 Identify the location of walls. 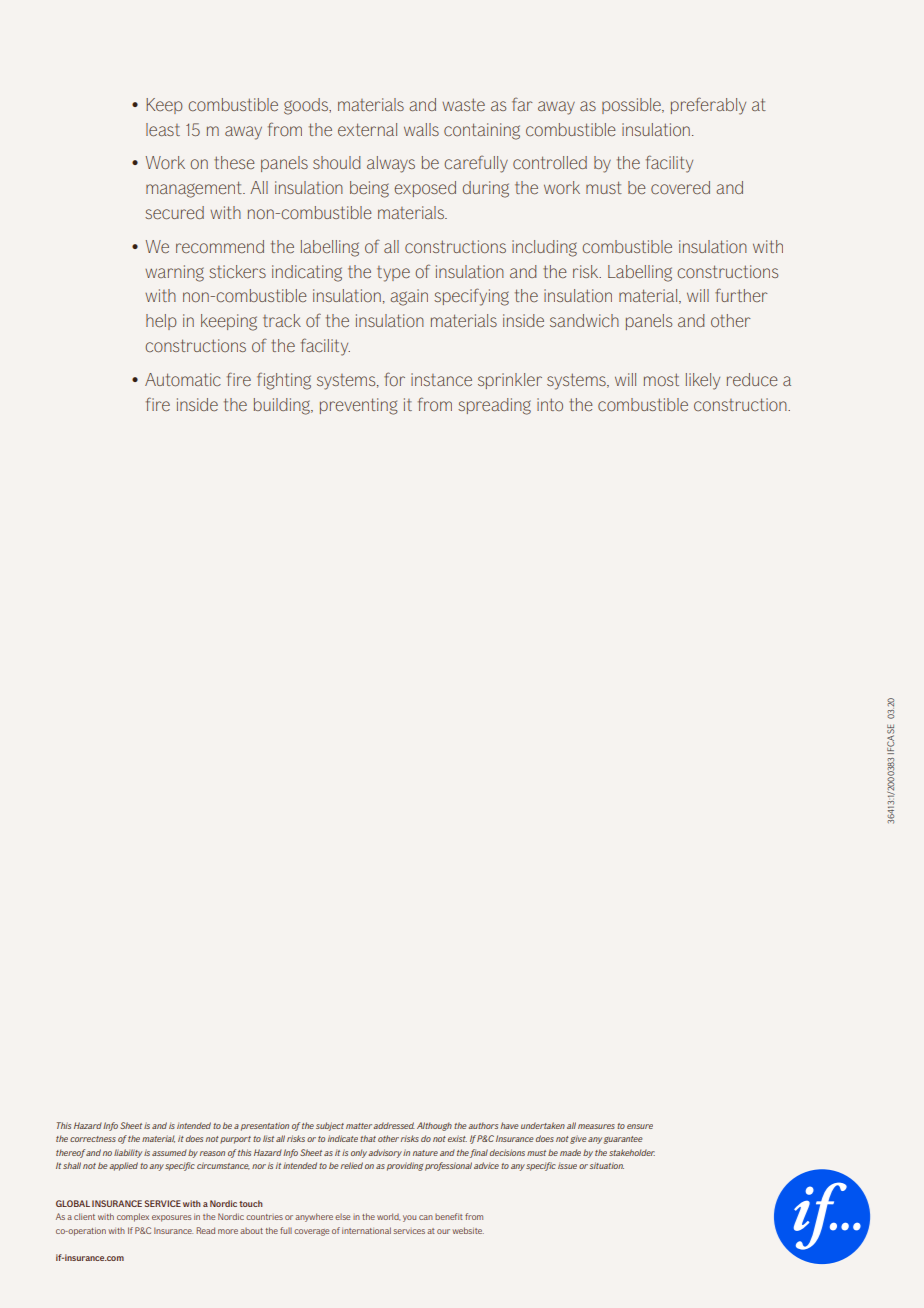
(421, 129).
